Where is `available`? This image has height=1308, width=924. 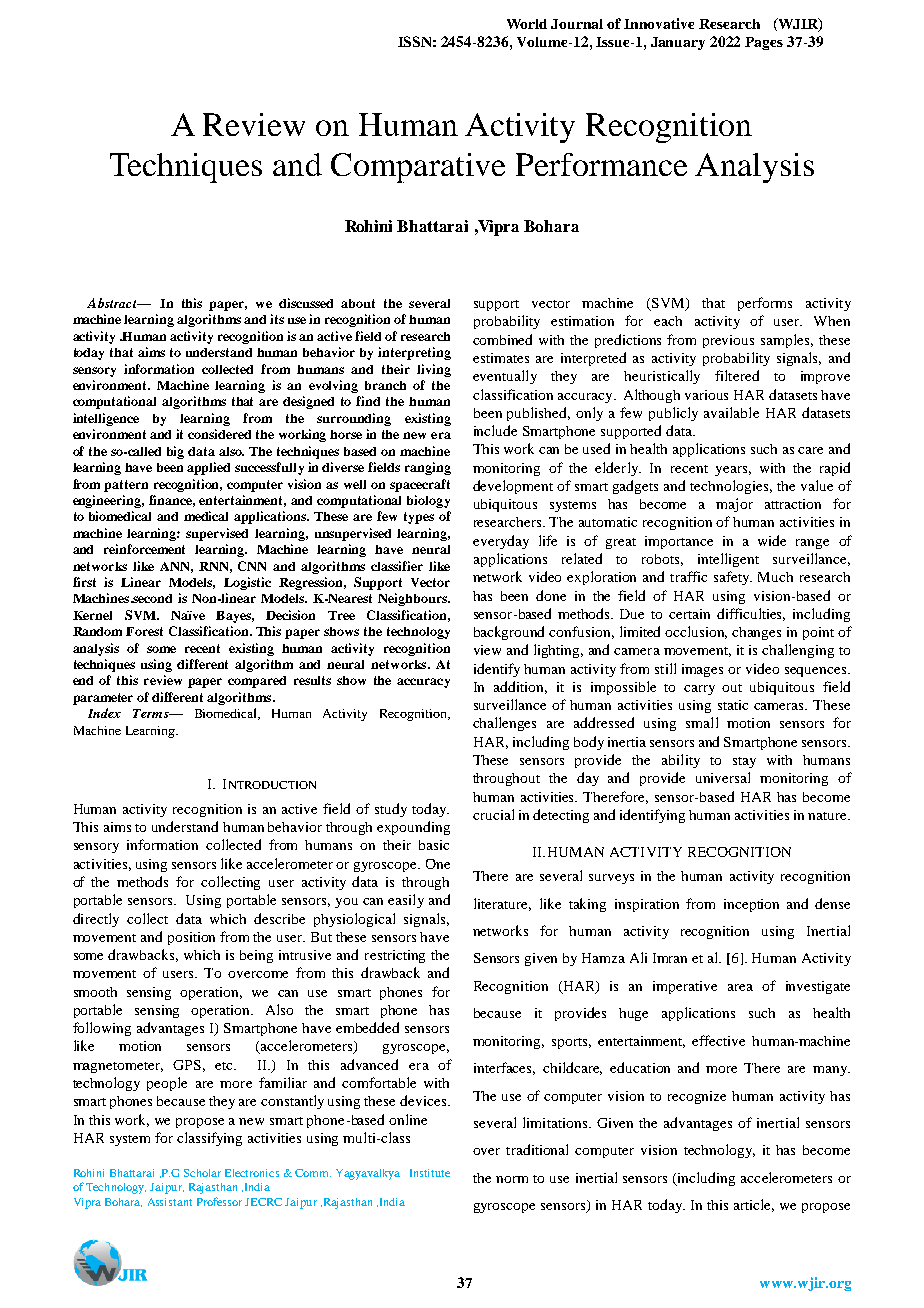 available is located at coordinates (731, 412).
